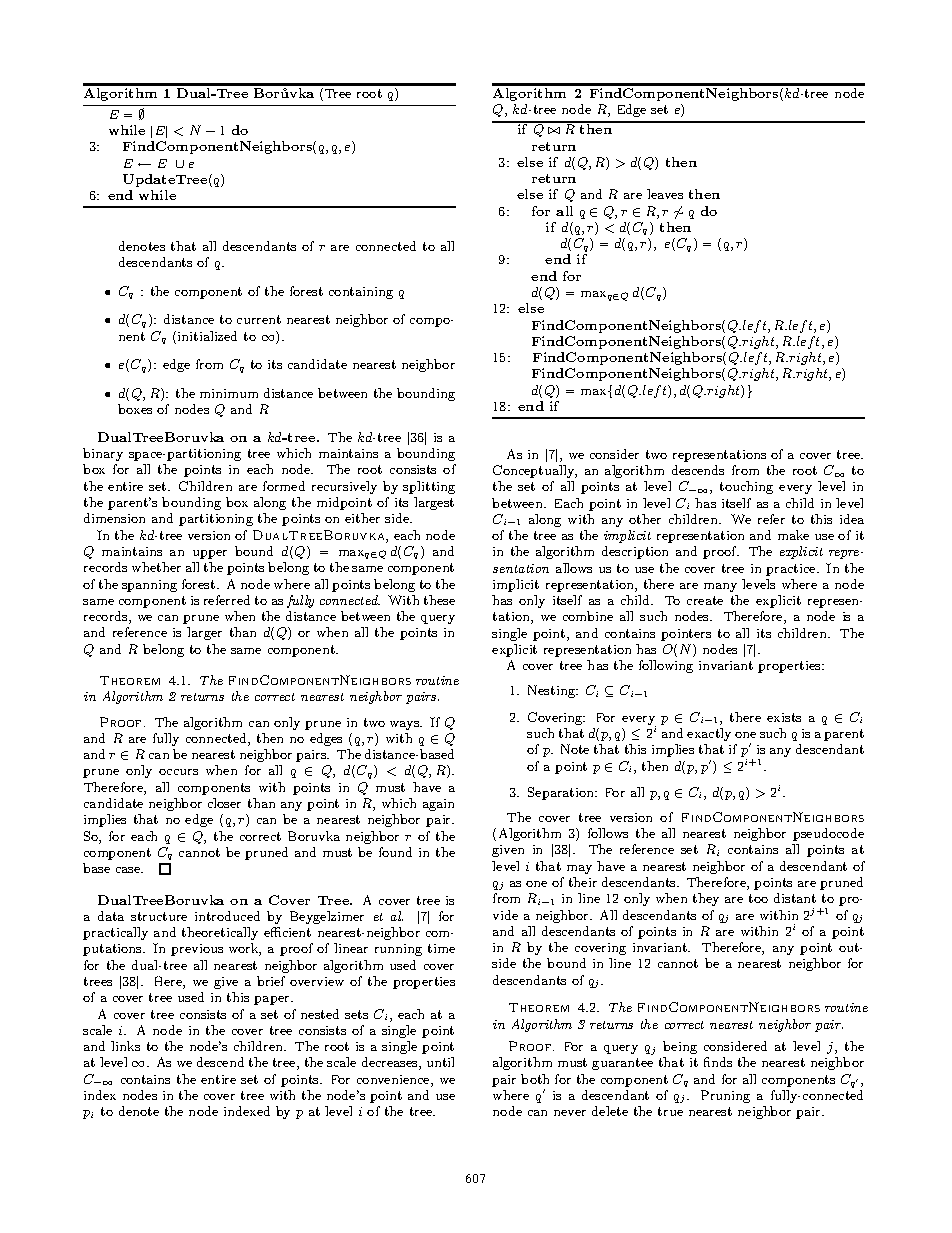 Image resolution: width=952 pixels, height=1233 pixels. Describe the element at coordinates (439, 600) in the image. I see `these` at that location.
